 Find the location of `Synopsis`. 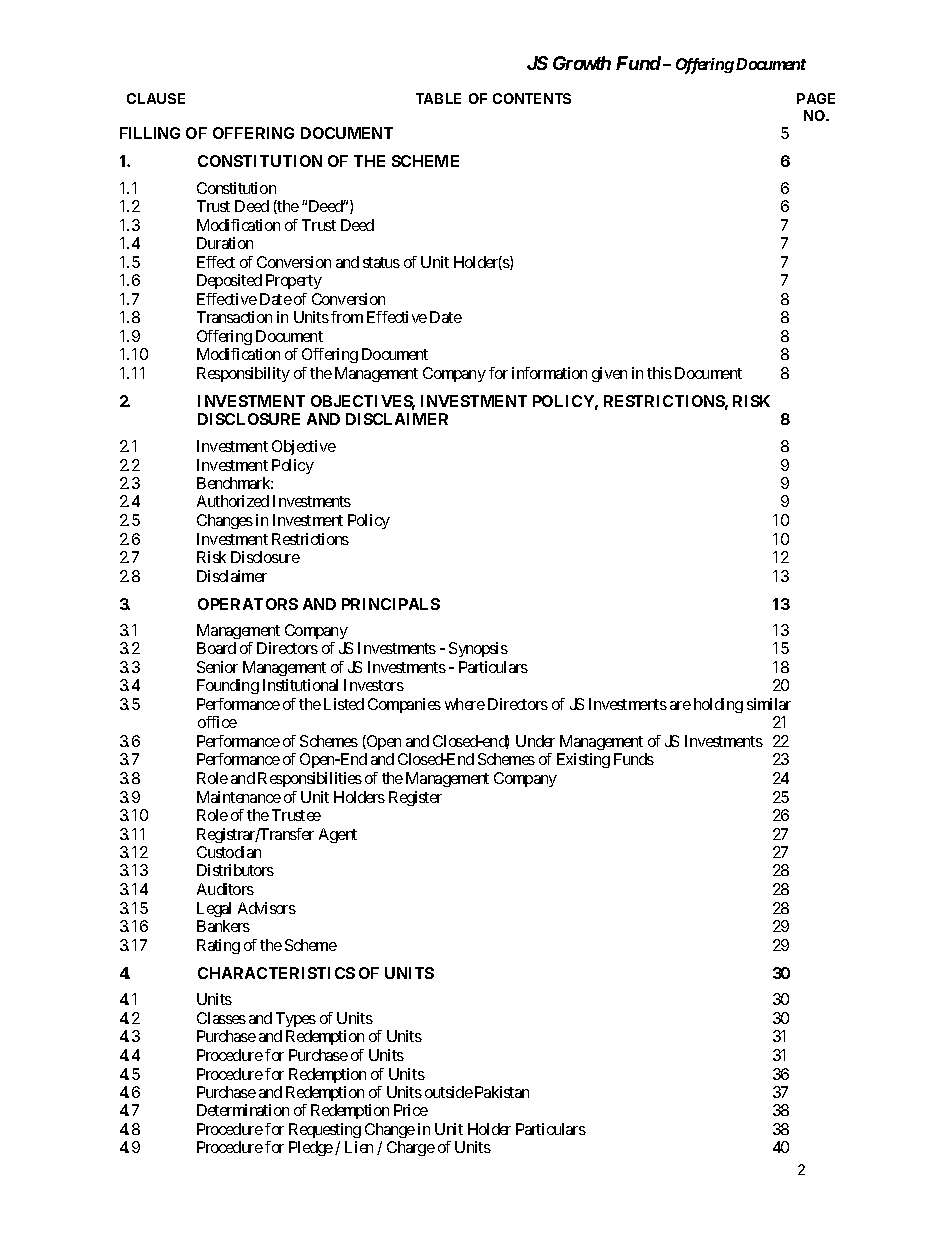

Synopsis is located at coordinates (478, 649).
